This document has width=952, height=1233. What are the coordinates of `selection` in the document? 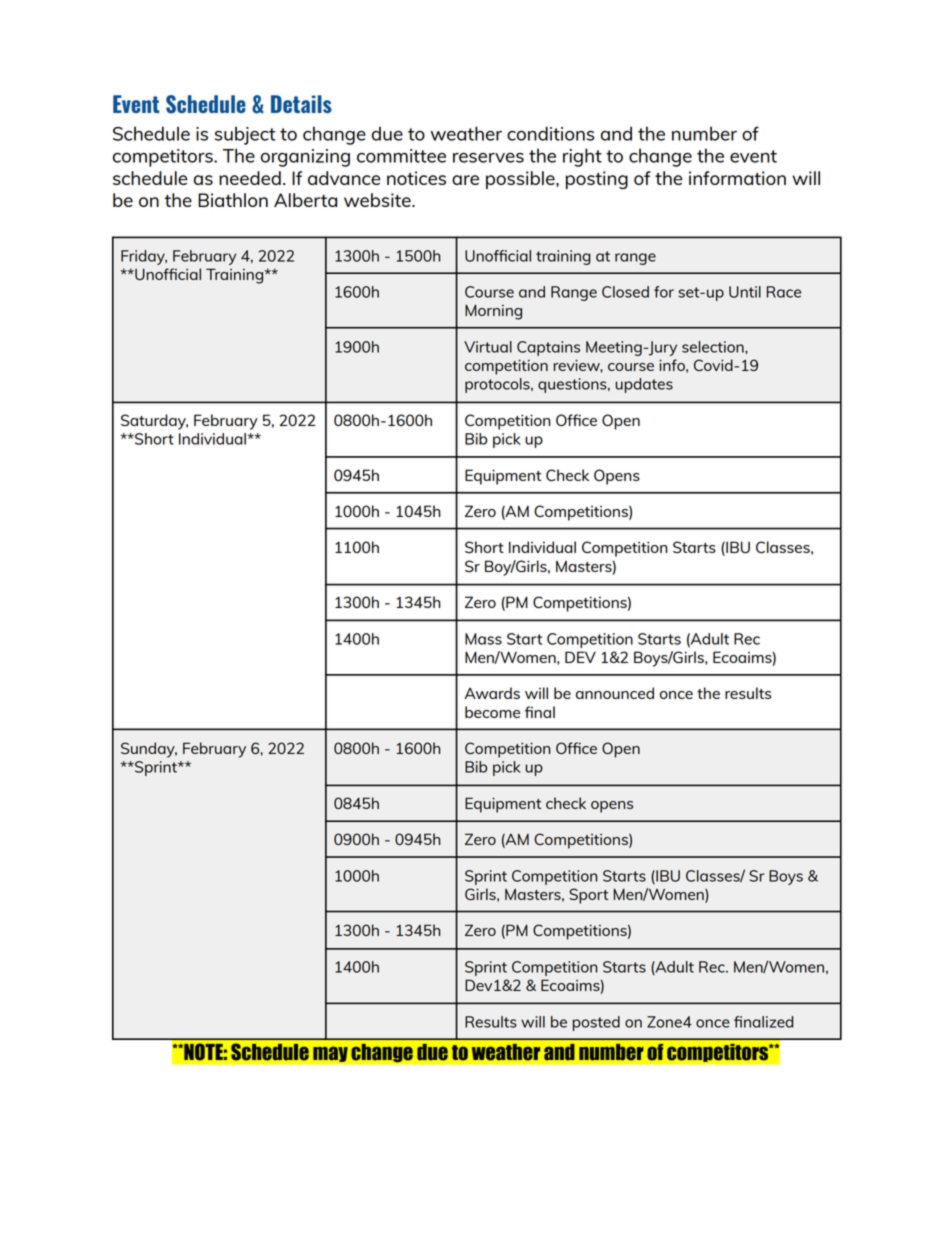 It's located at (714, 347).
